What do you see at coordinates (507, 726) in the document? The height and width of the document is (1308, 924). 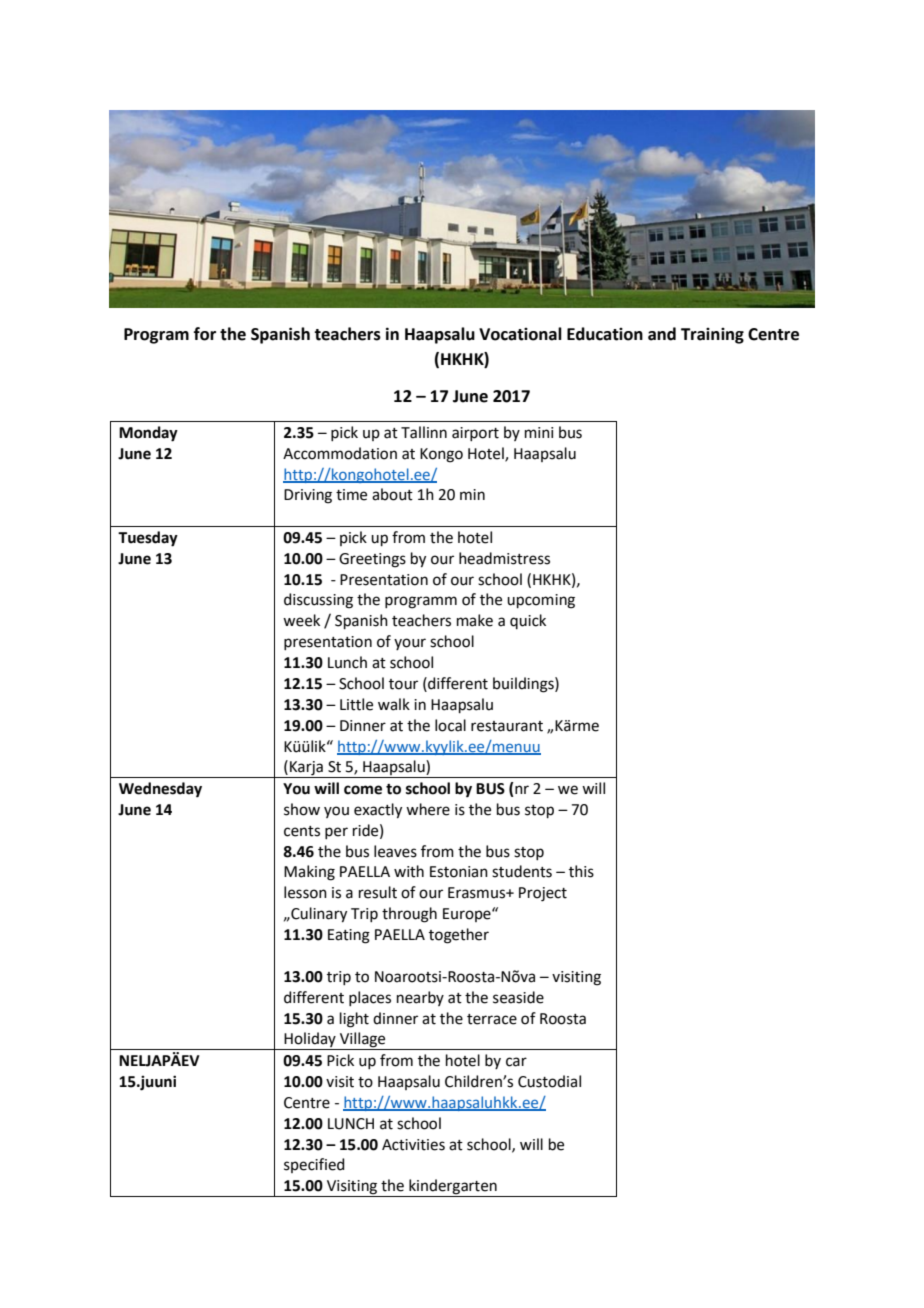 I see `restaurant` at bounding box center [507, 726].
